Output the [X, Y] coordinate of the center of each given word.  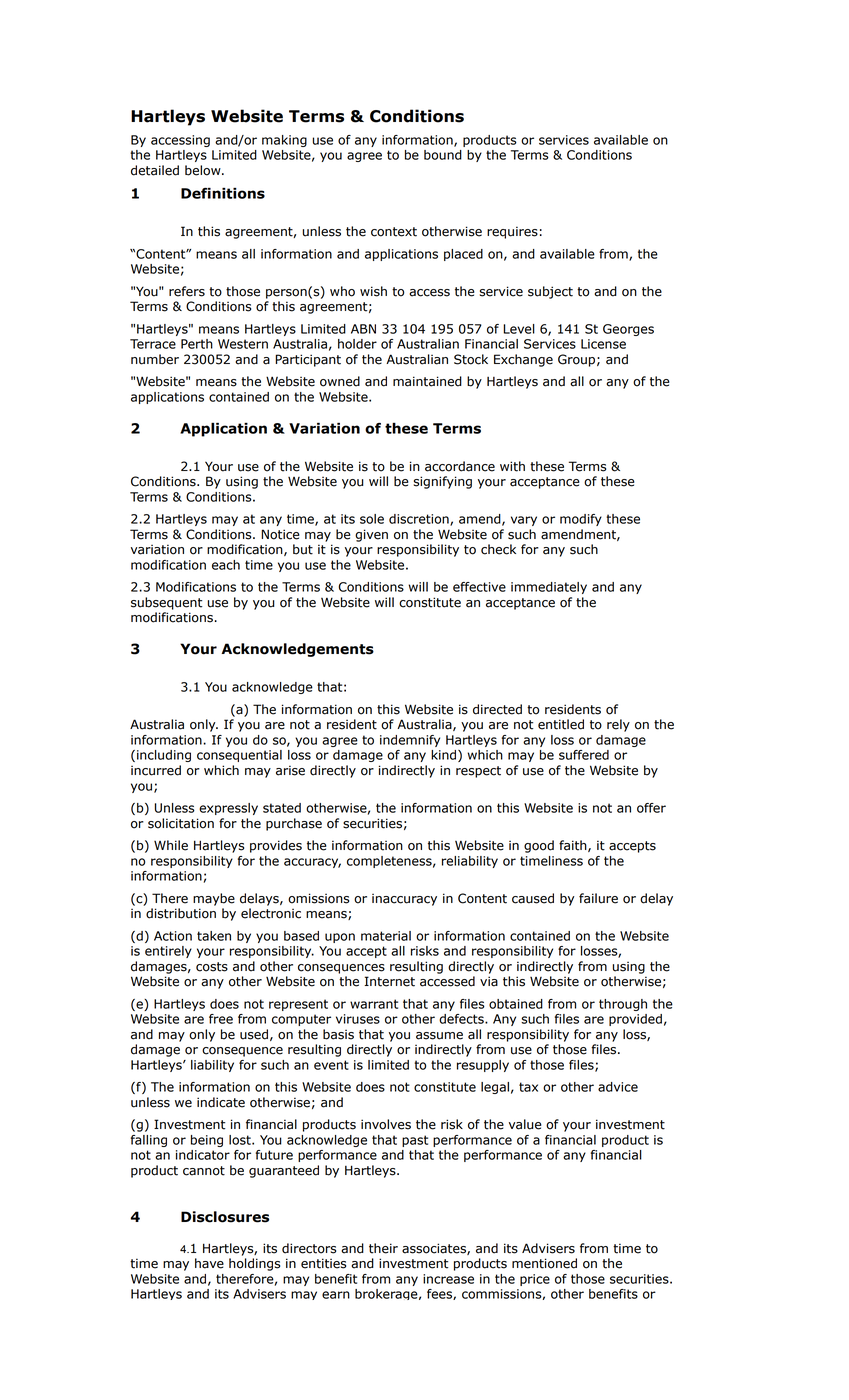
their [383, 1248]
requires [512, 232]
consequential [239, 756]
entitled [561, 724]
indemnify [410, 741]
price [535, 1280]
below [204, 170]
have [209, 1263]
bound [443, 155]
